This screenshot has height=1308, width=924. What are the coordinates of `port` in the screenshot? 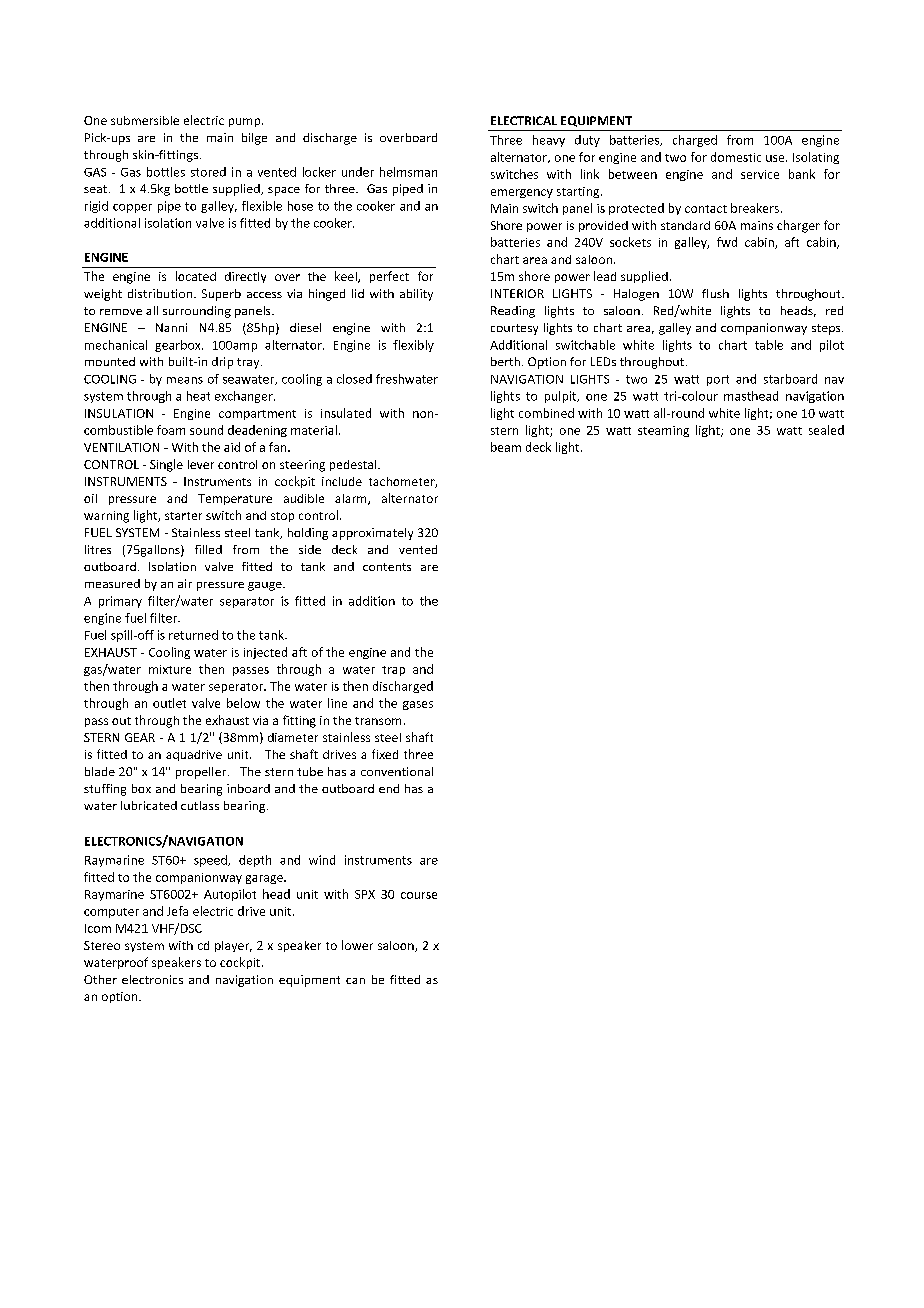 It's located at (718, 380).
